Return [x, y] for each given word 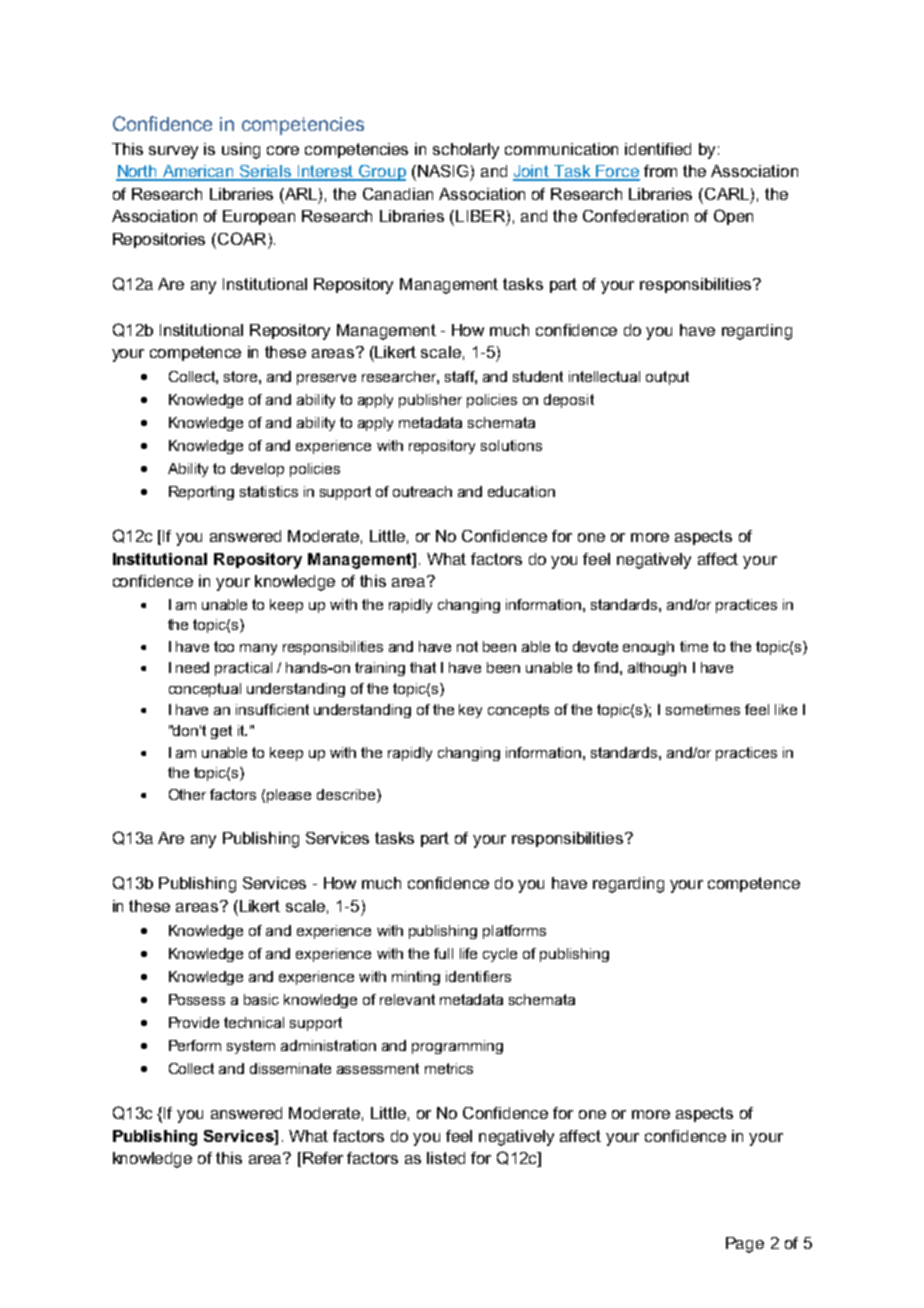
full [443, 953]
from [660, 171]
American [199, 172]
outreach [422, 491]
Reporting [201, 493]
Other [187, 794]
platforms [514, 932]
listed [446, 1158]
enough [648, 648]
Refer [323, 1158]
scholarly [466, 151]
